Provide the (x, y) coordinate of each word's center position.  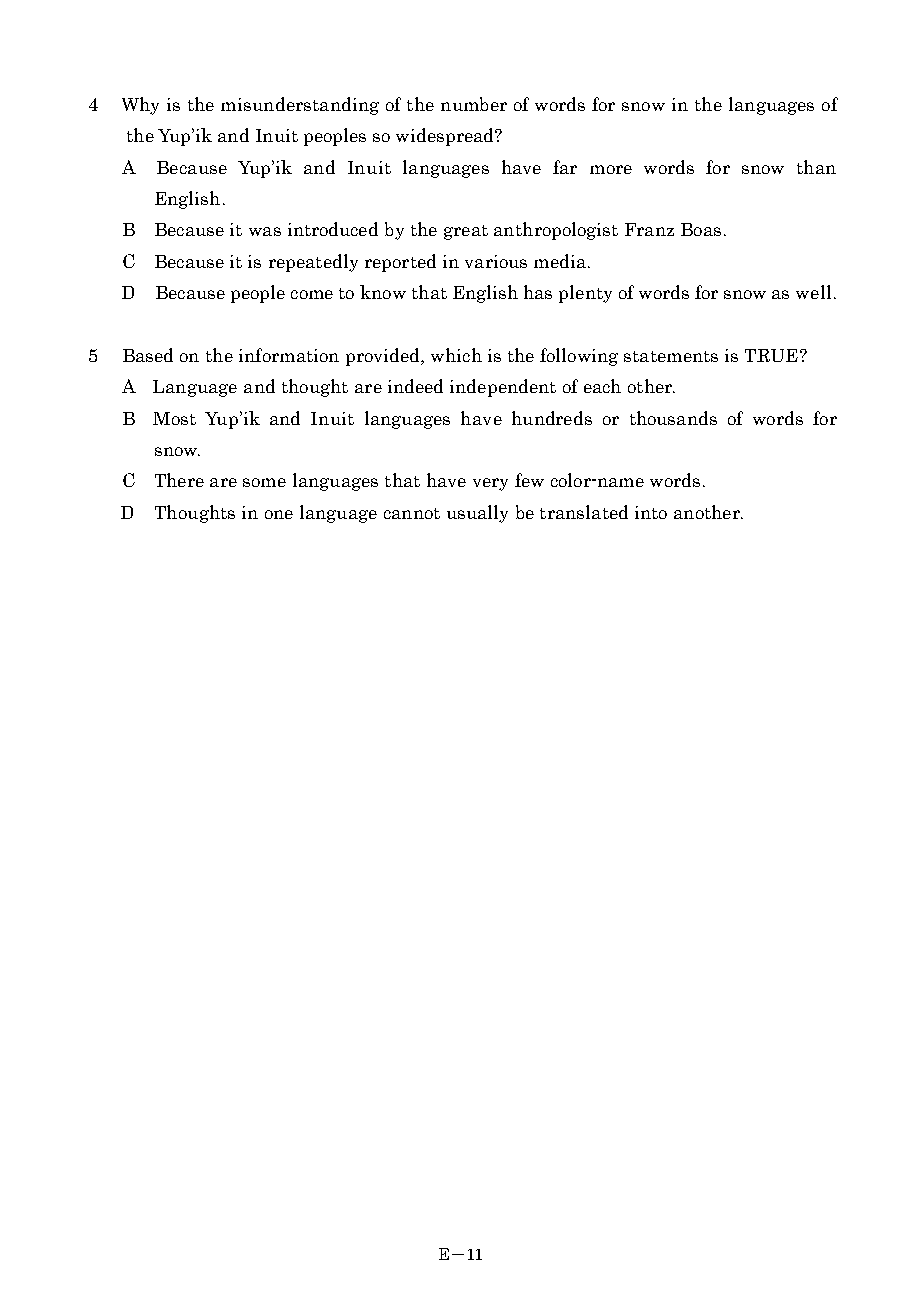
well (813, 292)
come (312, 294)
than (816, 167)
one (279, 514)
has (538, 292)
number (474, 104)
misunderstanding (300, 106)
